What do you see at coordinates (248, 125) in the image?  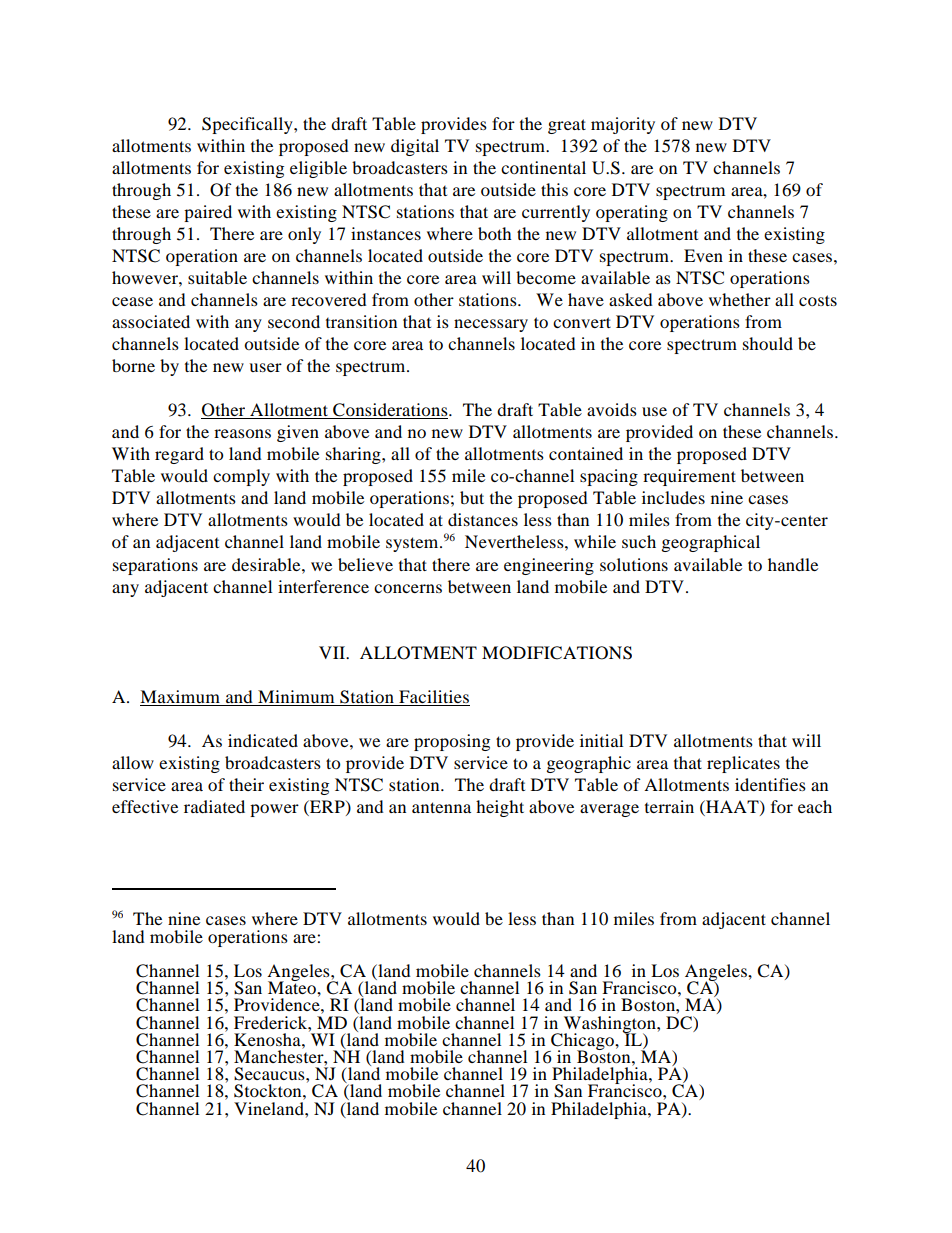 I see `Specifically` at bounding box center [248, 125].
